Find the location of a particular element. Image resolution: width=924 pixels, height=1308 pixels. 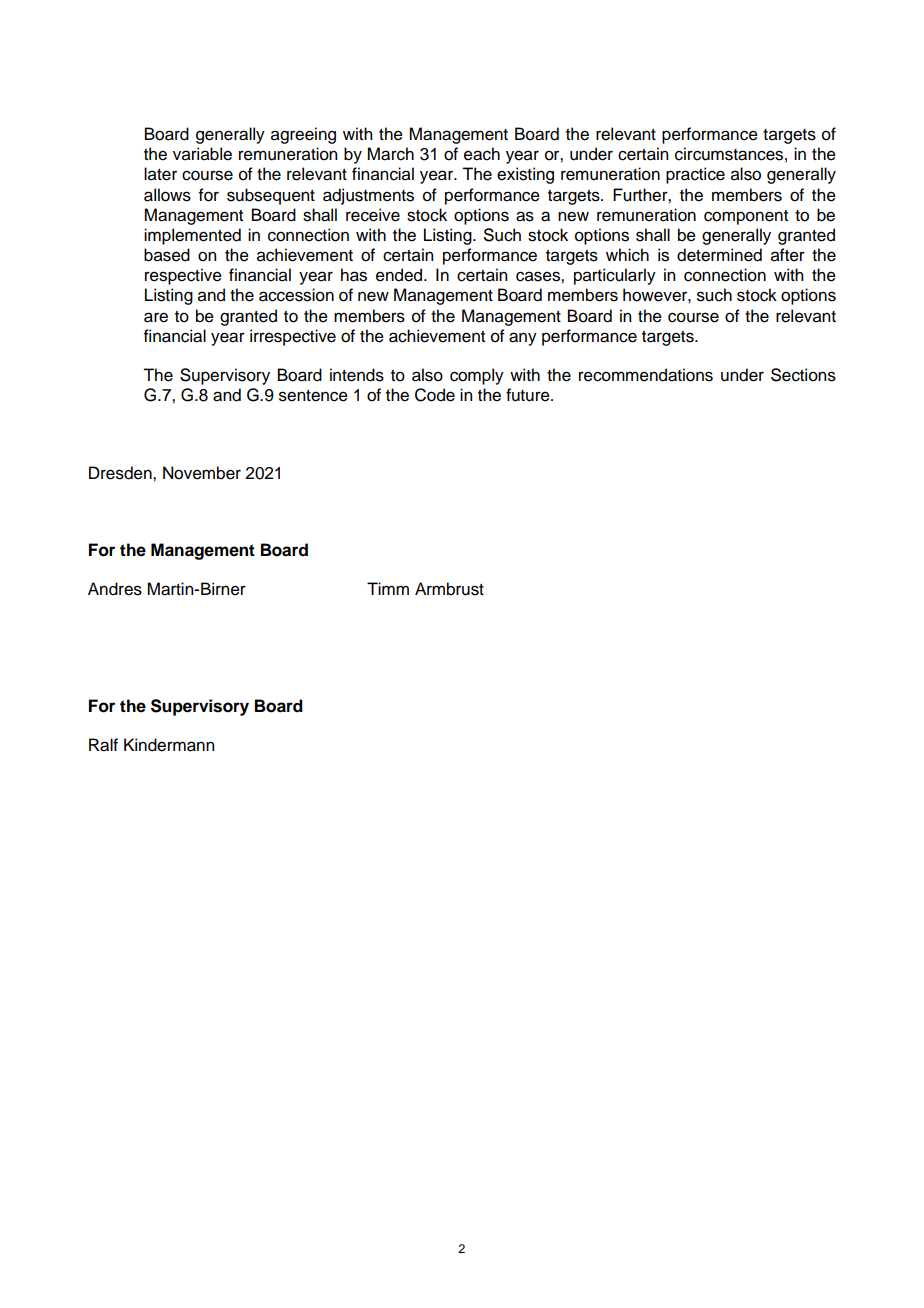

ended is located at coordinates (400, 275).
